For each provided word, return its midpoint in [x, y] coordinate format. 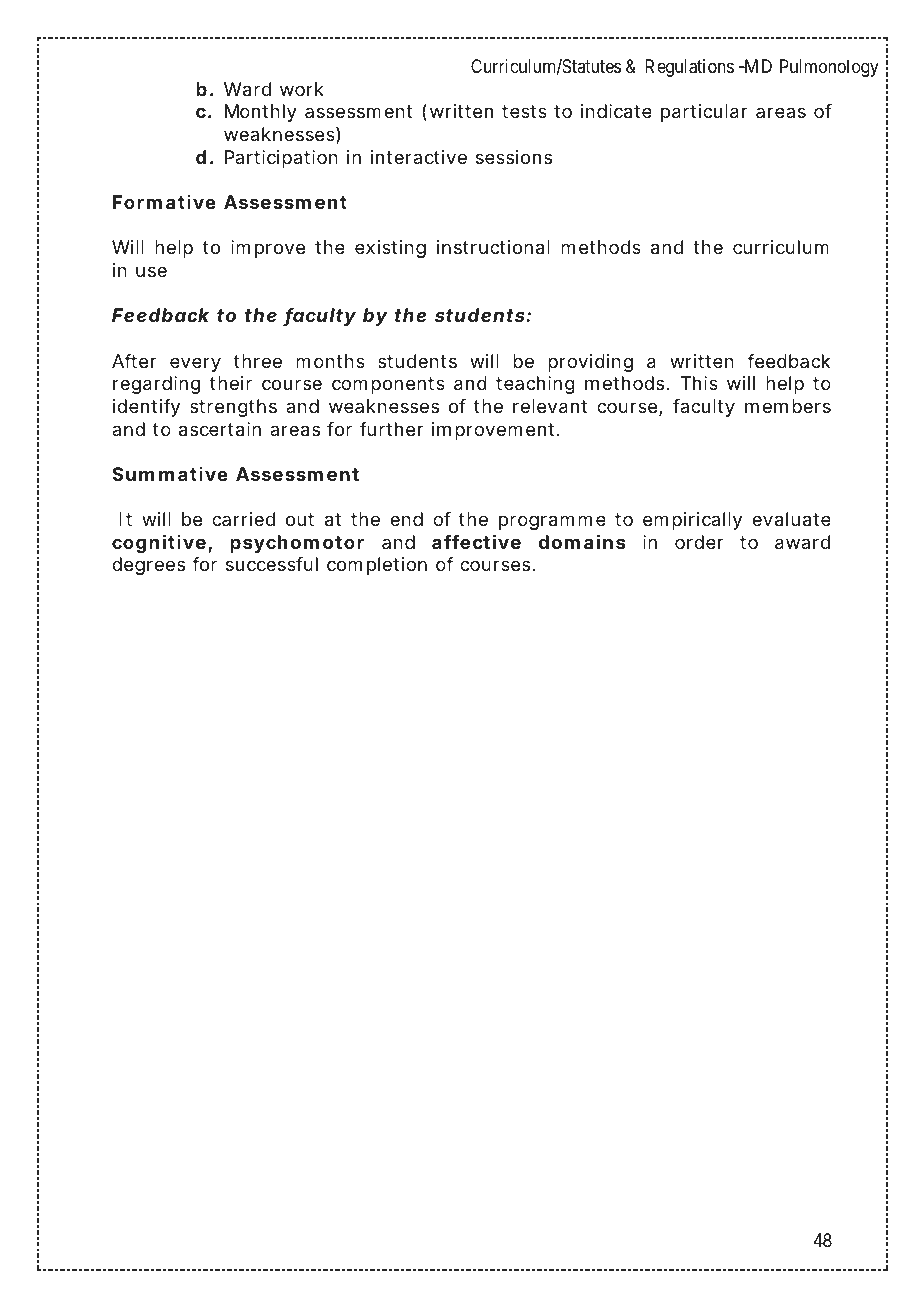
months [330, 361]
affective [476, 542]
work [302, 89]
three [258, 361]
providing [590, 363]
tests [524, 111]
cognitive [159, 544]
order [699, 542]
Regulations [689, 68]
